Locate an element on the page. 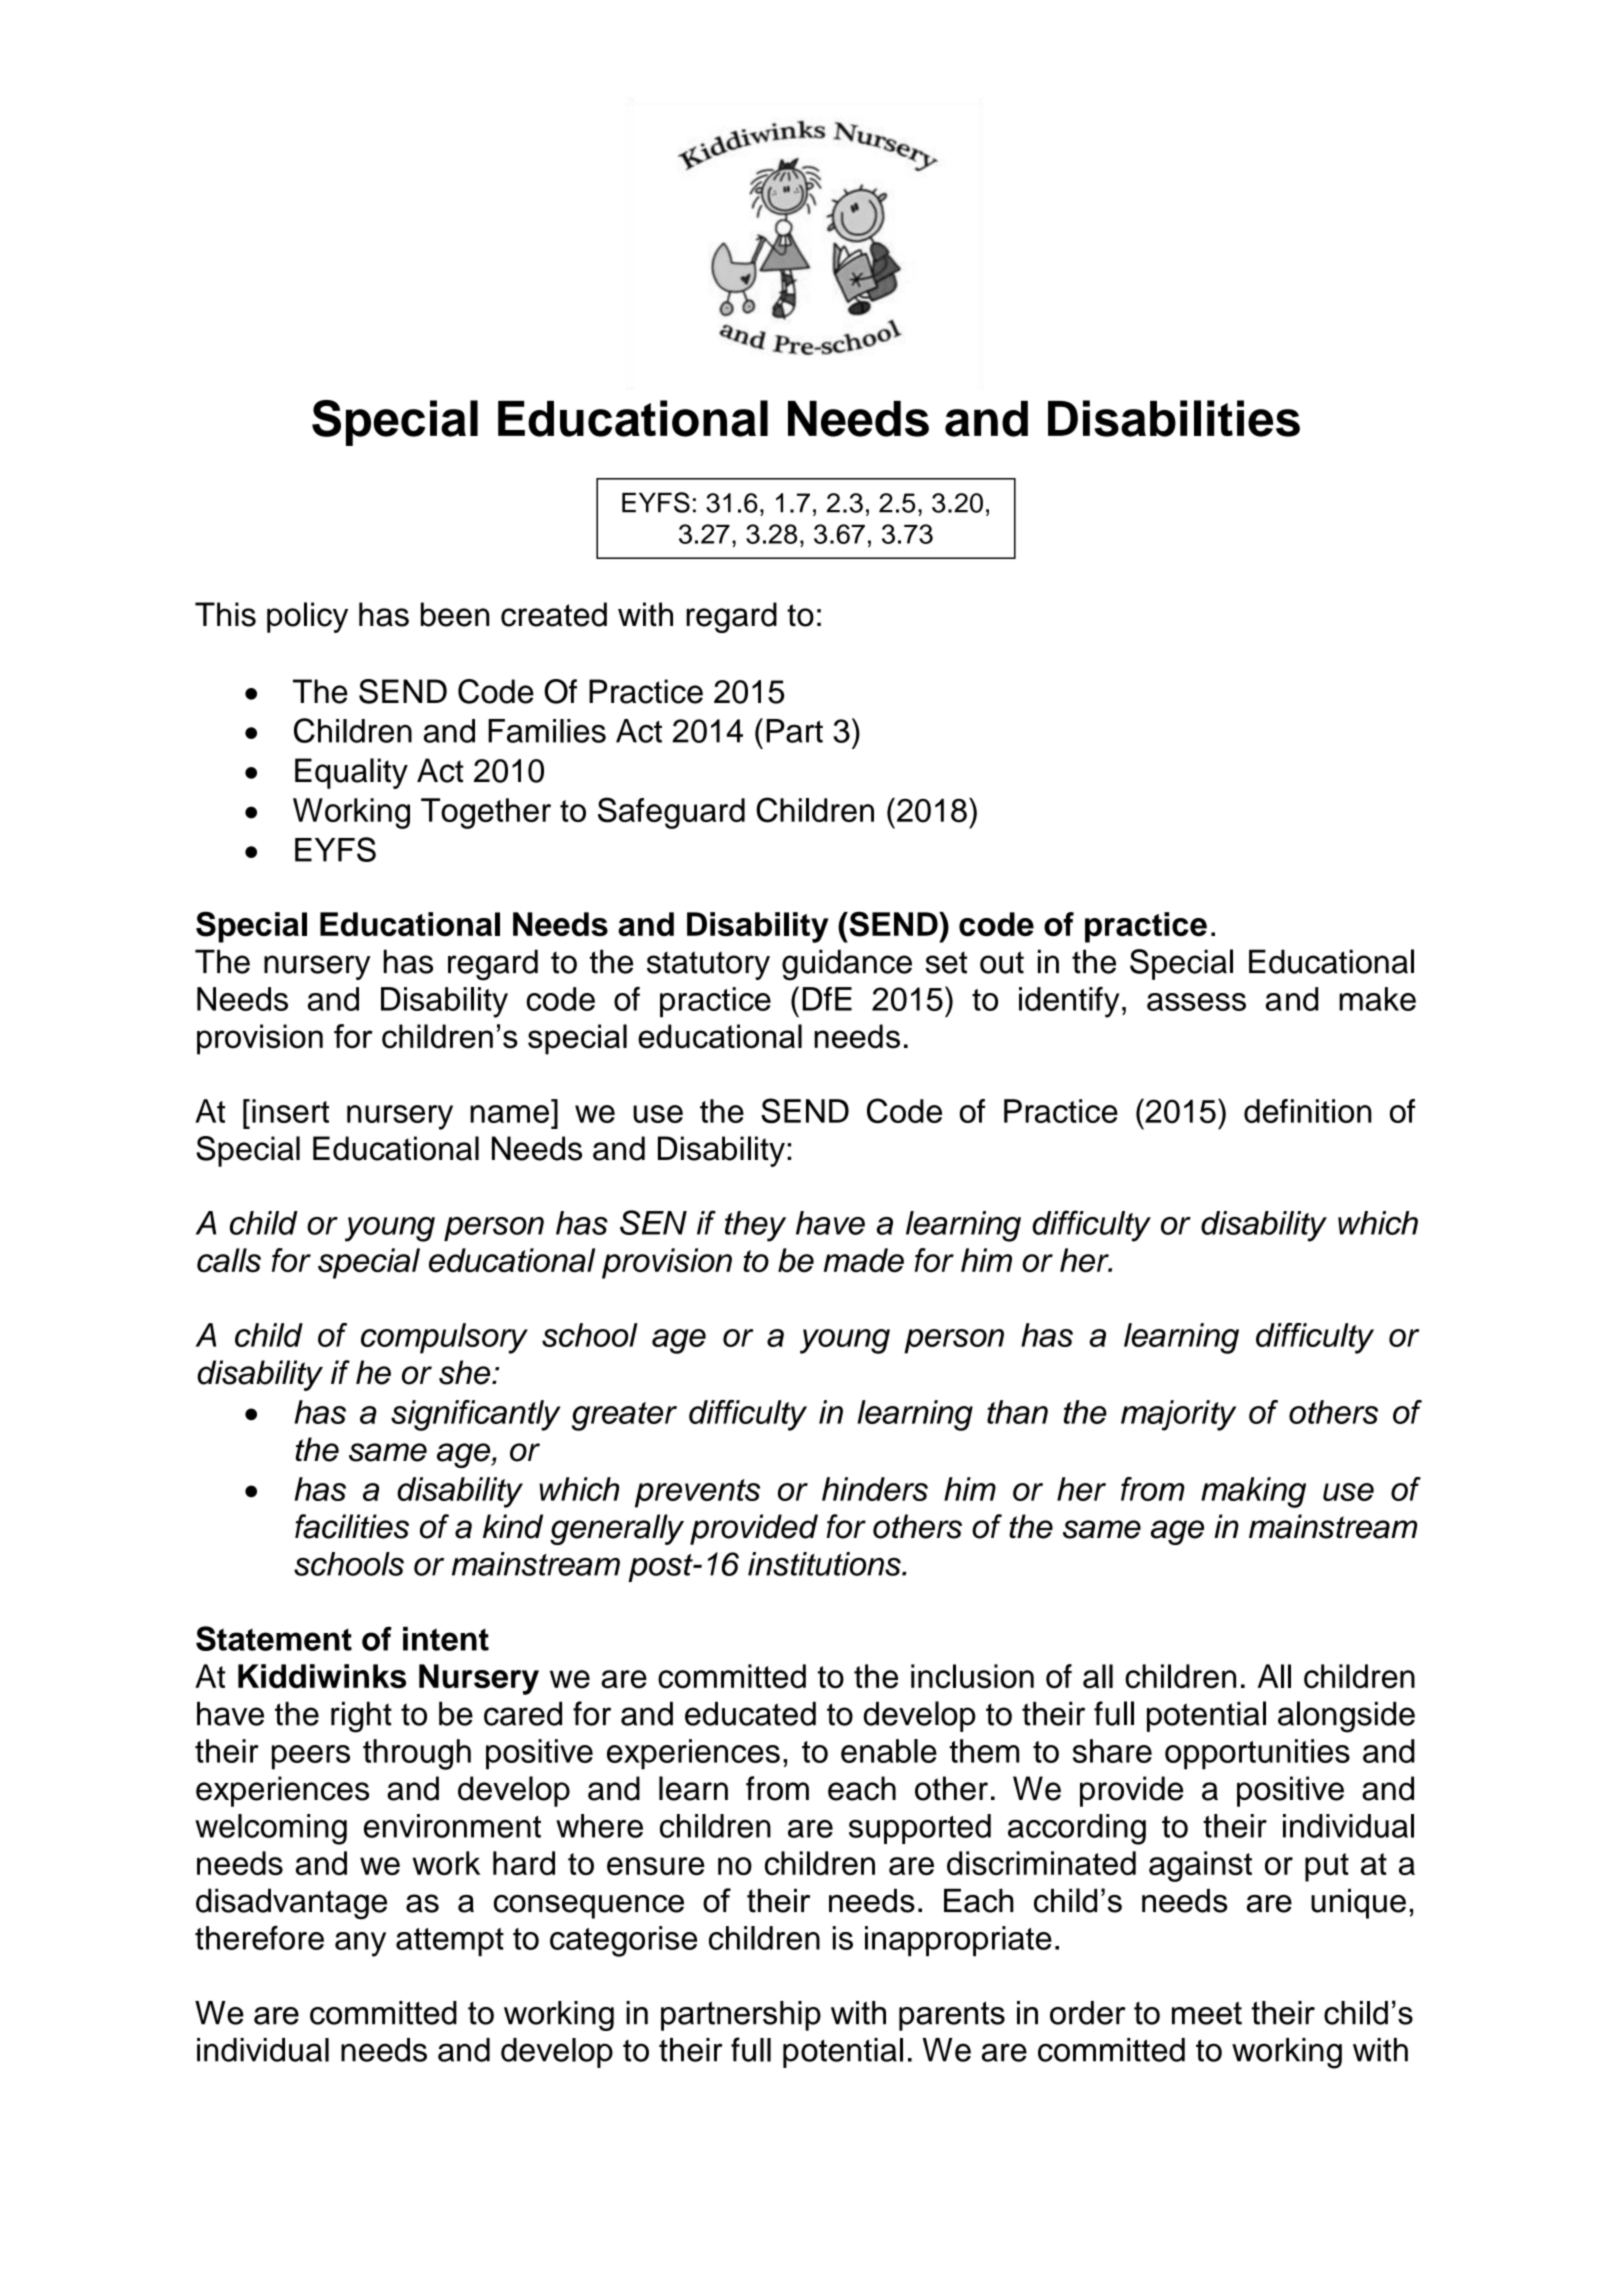 The height and width of the page is (2280, 1612). insert is located at coordinates (290, 1111).
